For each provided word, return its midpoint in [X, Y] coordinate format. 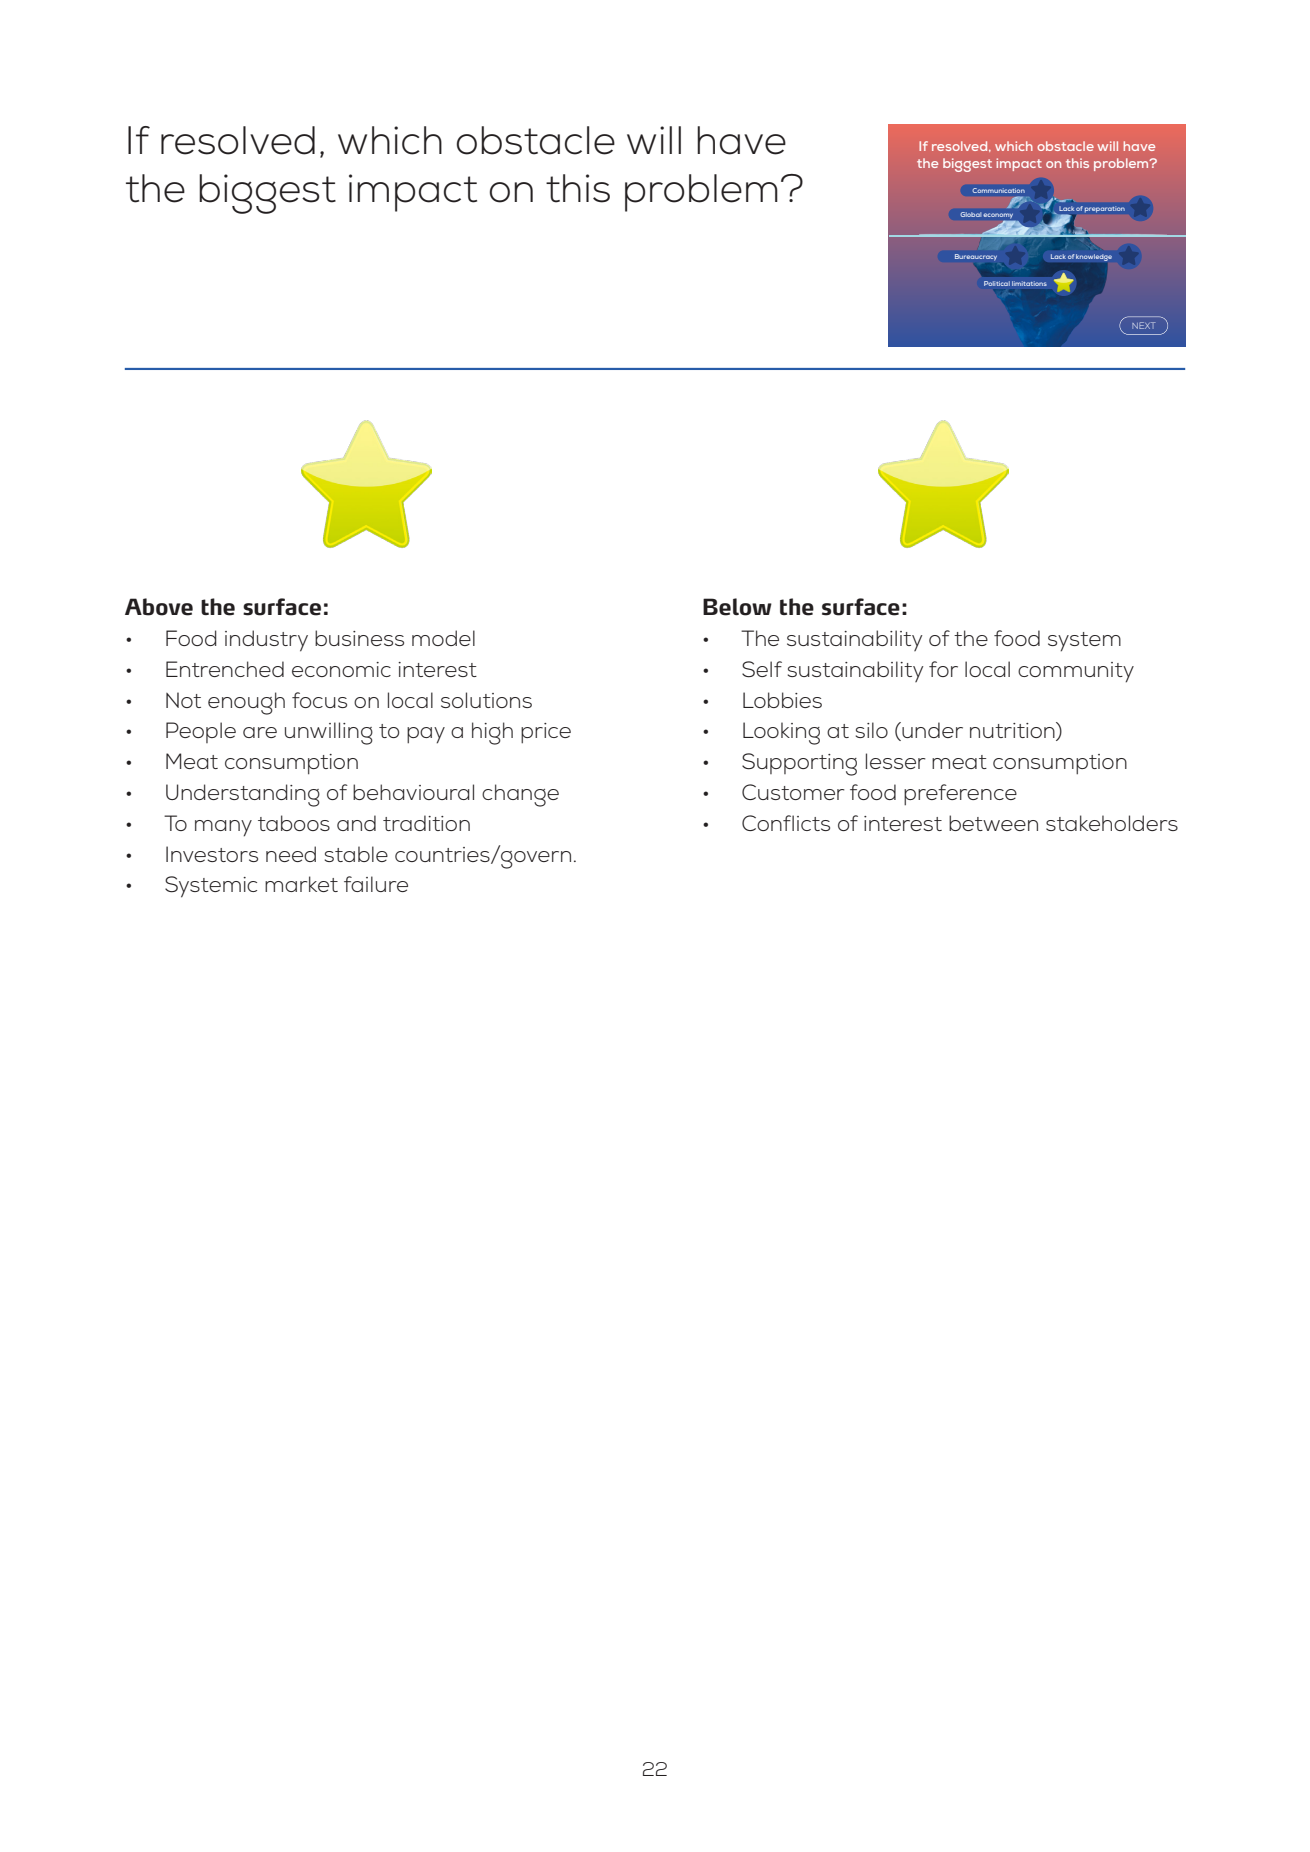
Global [971, 214]
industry [266, 641]
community [1076, 672]
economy [998, 217]
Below [737, 607]
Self [762, 669]
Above [159, 607]
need [291, 854]
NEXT [1144, 325]
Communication [999, 190]
